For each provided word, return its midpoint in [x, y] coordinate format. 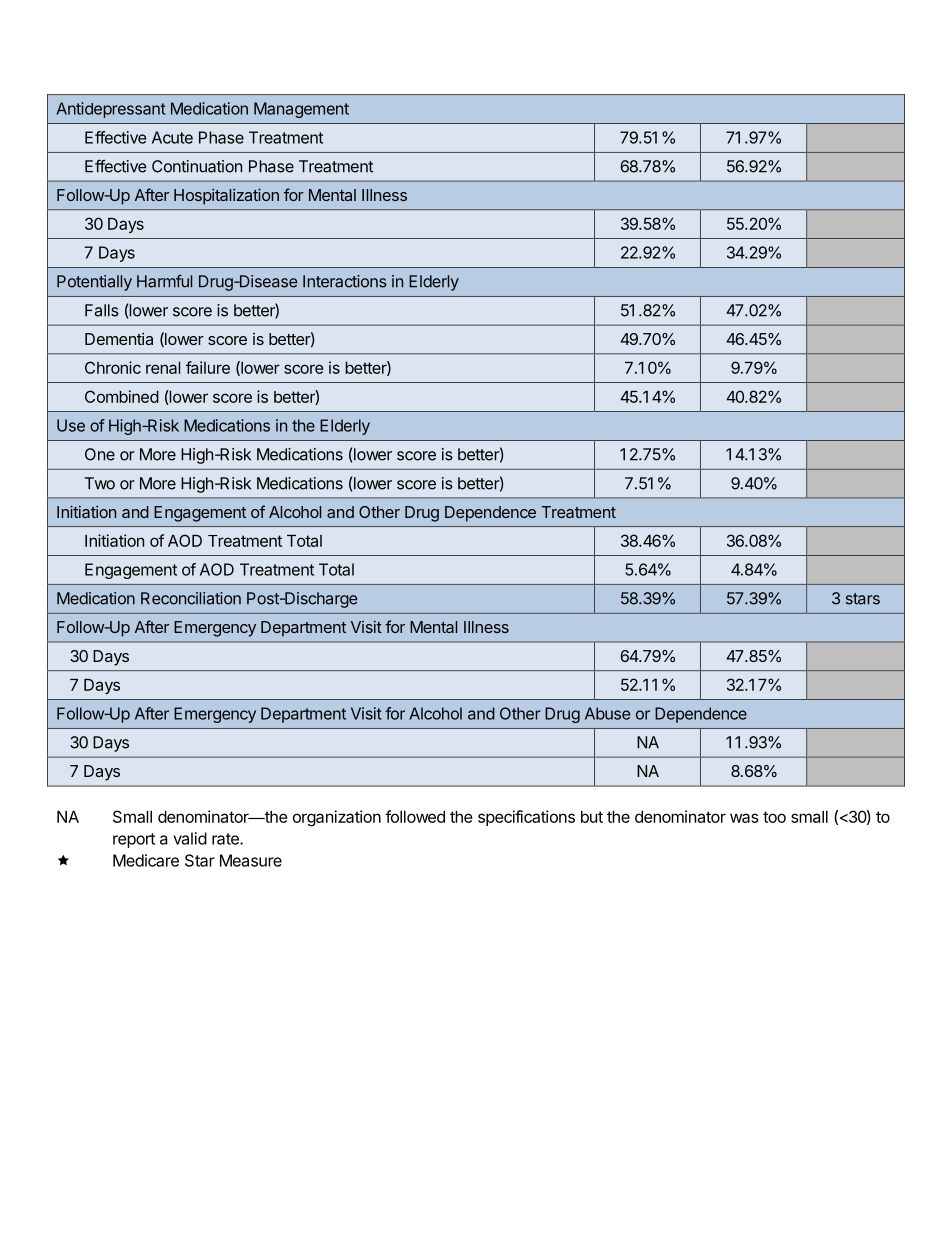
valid [190, 838]
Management [301, 110]
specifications [526, 818]
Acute [172, 137]
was [744, 818]
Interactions [345, 281]
